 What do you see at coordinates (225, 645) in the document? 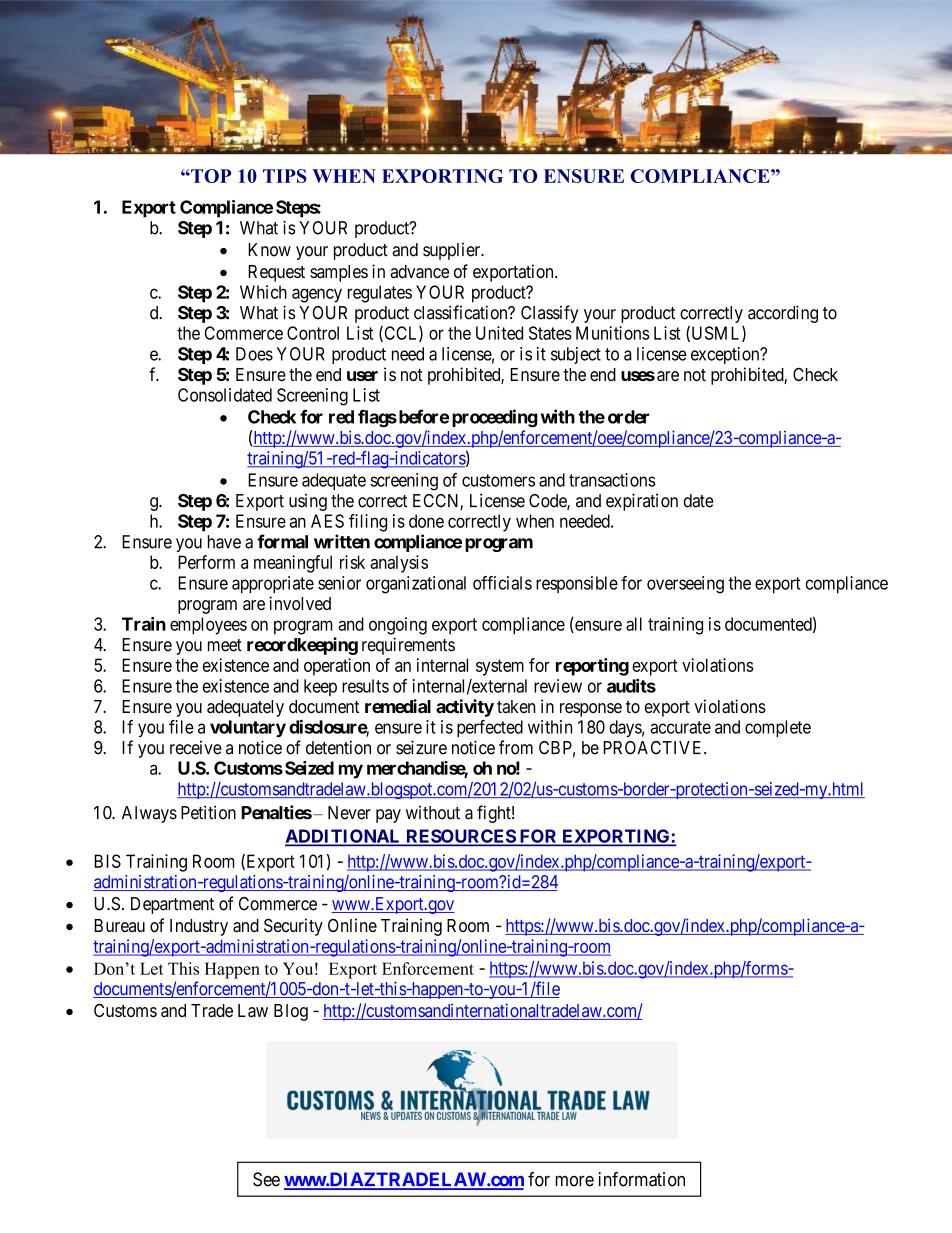
I see `meet` at bounding box center [225, 645].
